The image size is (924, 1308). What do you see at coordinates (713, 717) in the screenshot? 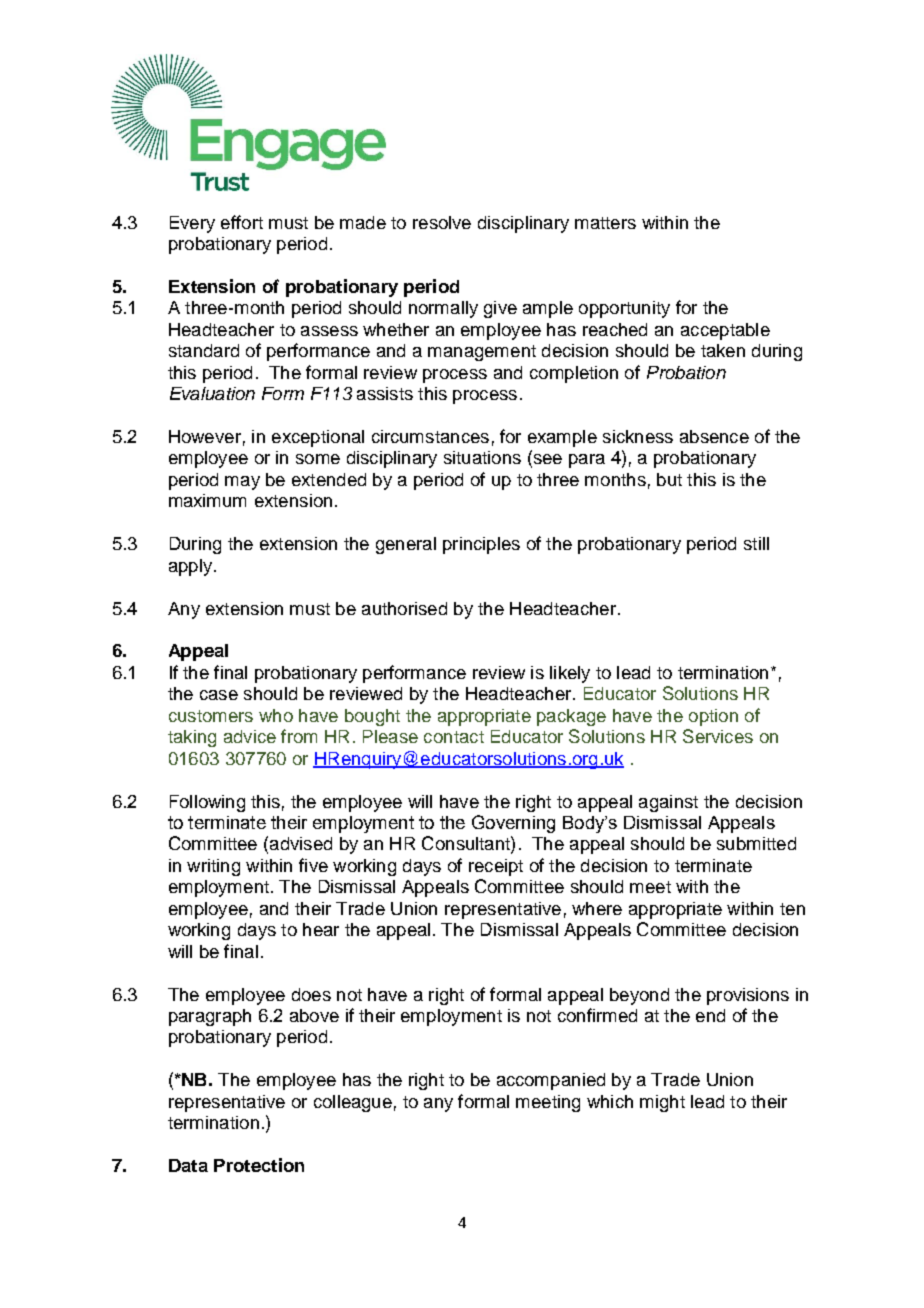
I see `option` at bounding box center [713, 717].
